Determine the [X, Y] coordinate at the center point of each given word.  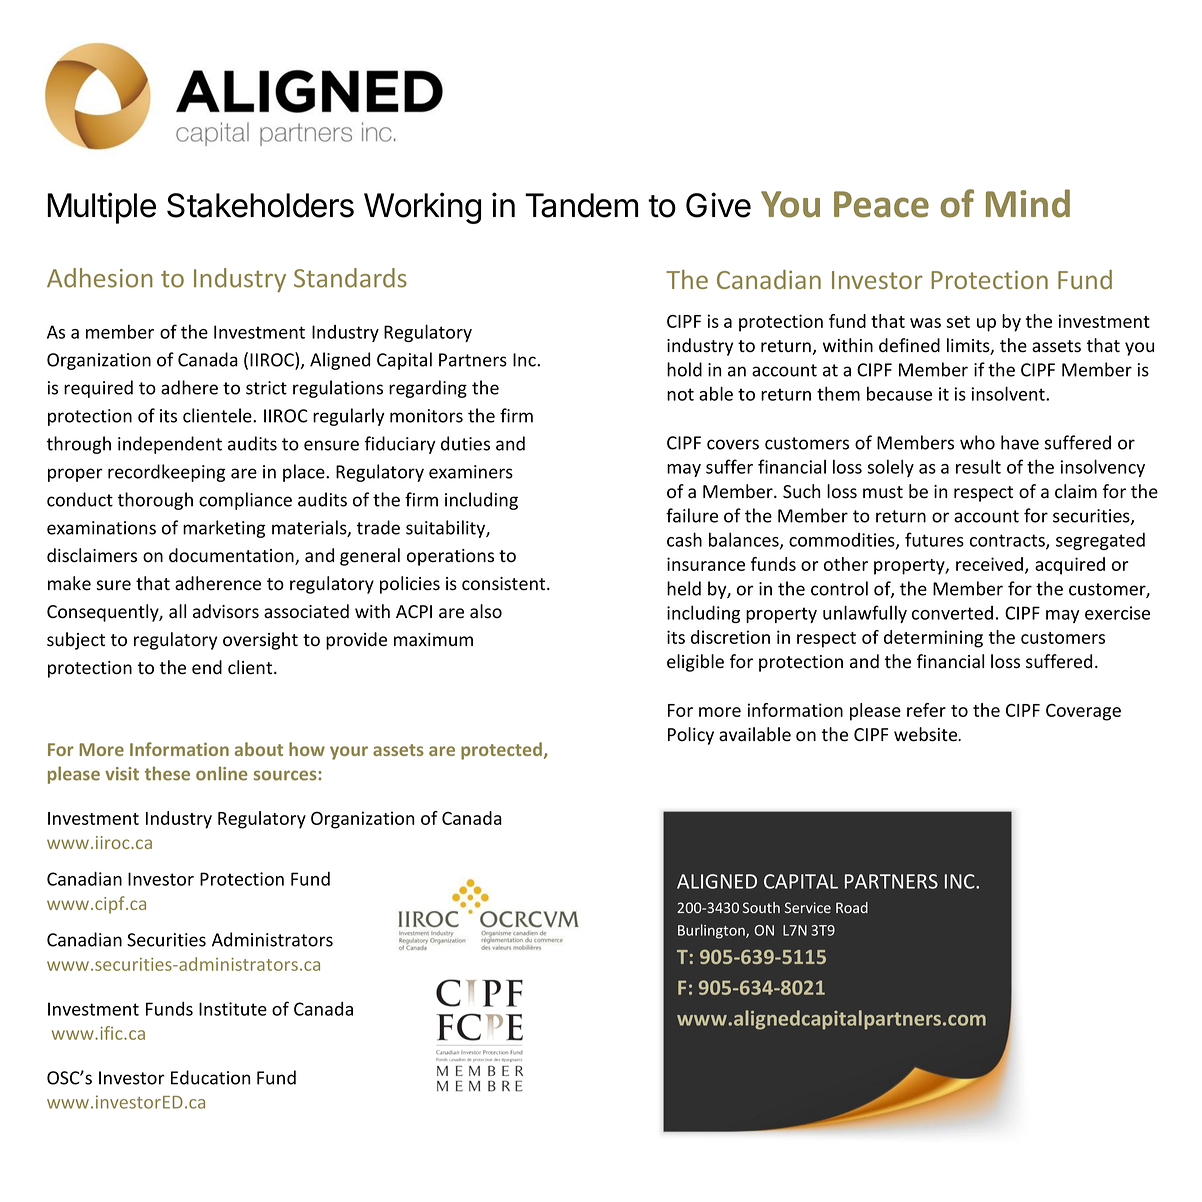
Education [210, 1077]
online [221, 773]
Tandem [581, 205]
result [978, 466]
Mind [1028, 203]
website [927, 734]
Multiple [101, 208]
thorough [155, 501]
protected [501, 751]
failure [692, 515]
